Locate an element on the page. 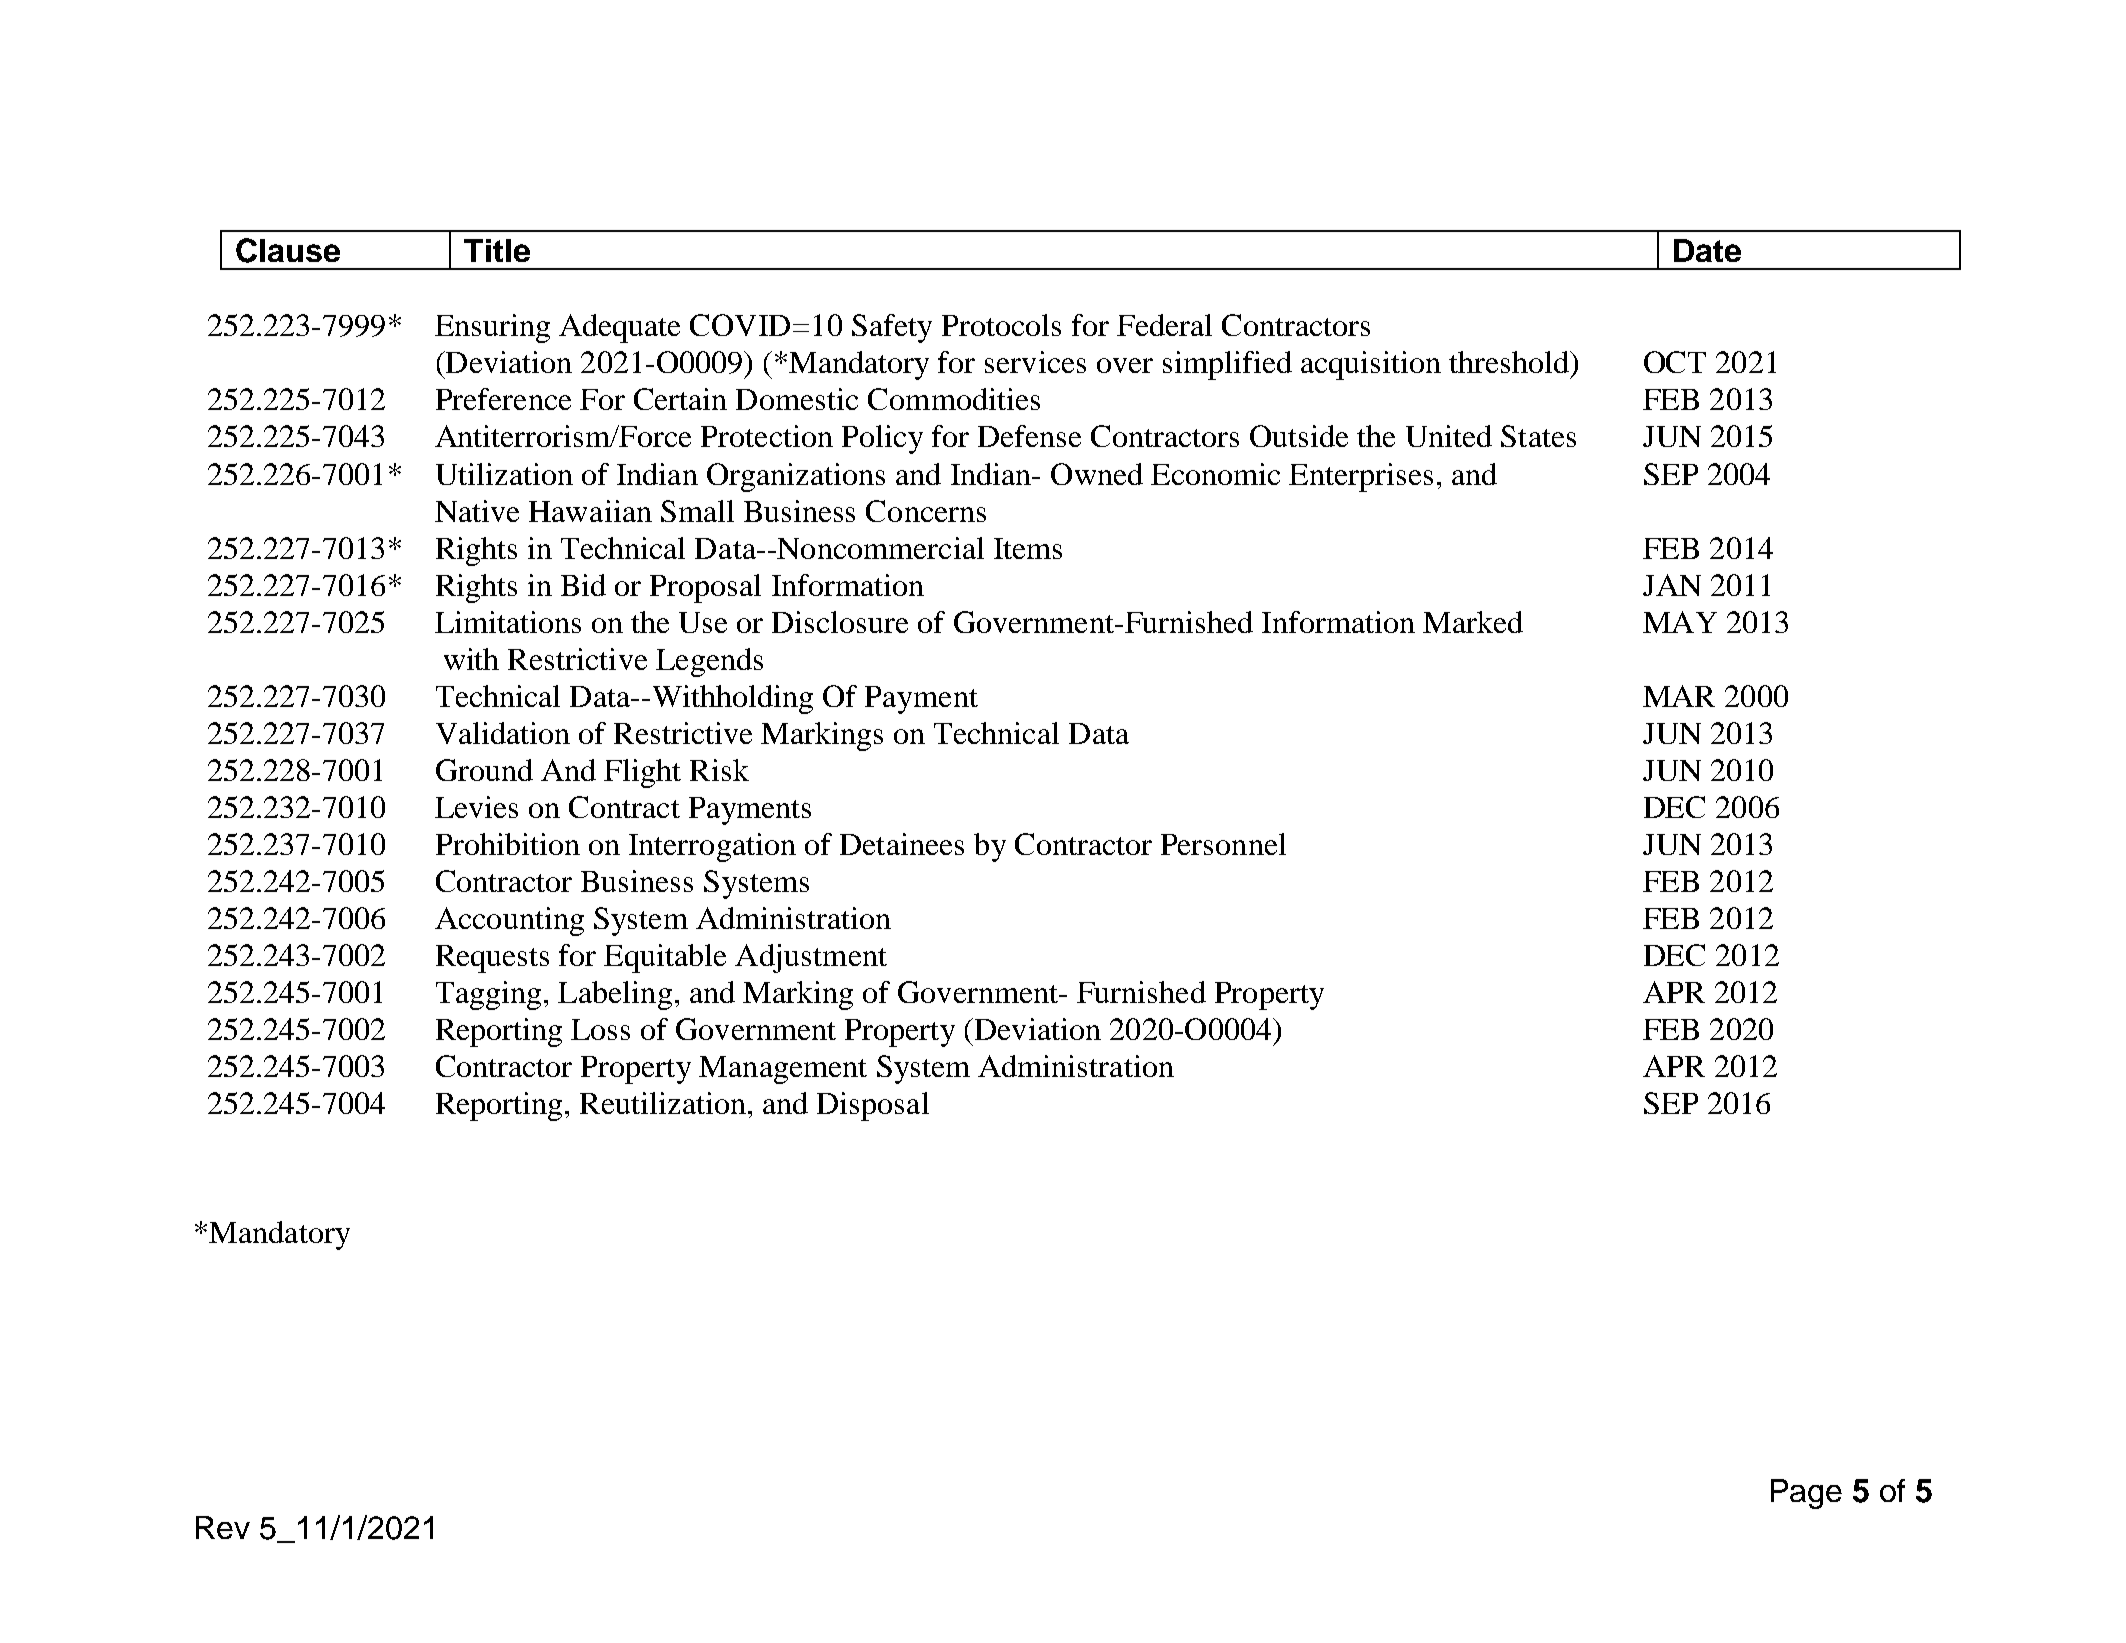 This document has width=2126, height=1643. Rev is located at coordinates (223, 1527).
